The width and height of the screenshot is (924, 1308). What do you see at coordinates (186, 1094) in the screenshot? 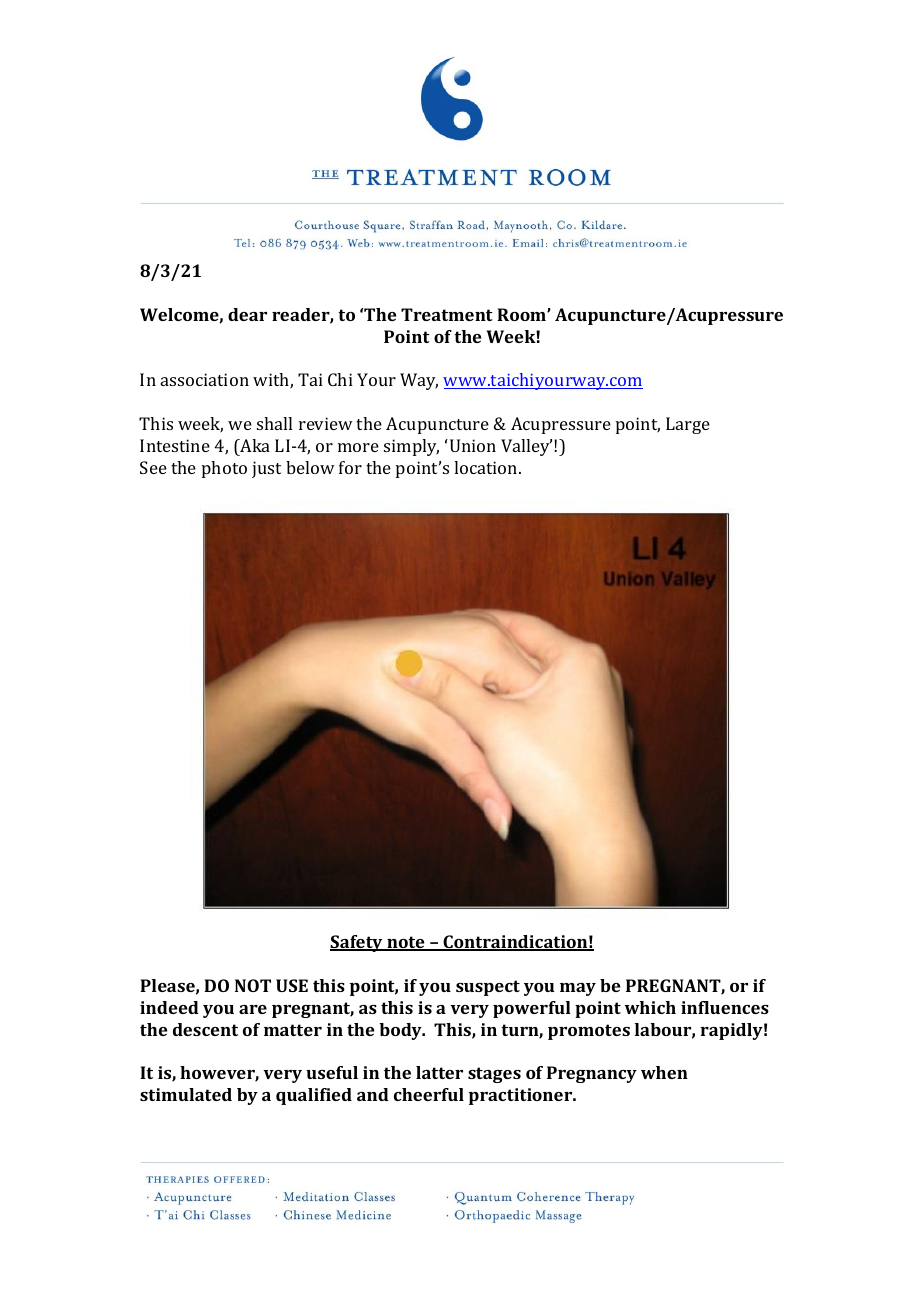
I see `stimulated` at bounding box center [186, 1094].
